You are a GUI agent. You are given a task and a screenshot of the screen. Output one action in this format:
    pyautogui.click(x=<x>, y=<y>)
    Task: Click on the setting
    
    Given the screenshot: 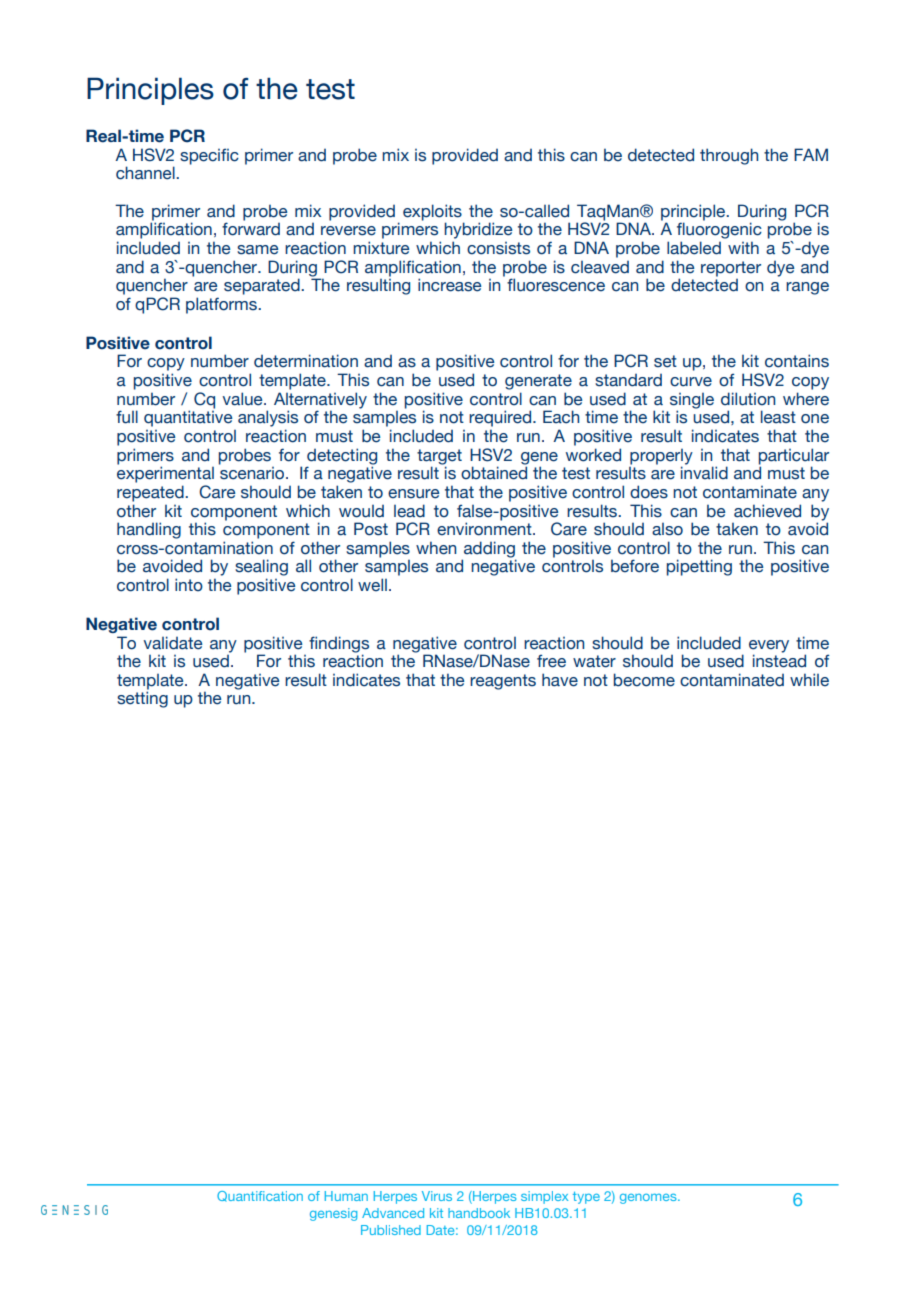 What is the action you would take?
    pyautogui.click(x=142, y=699)
